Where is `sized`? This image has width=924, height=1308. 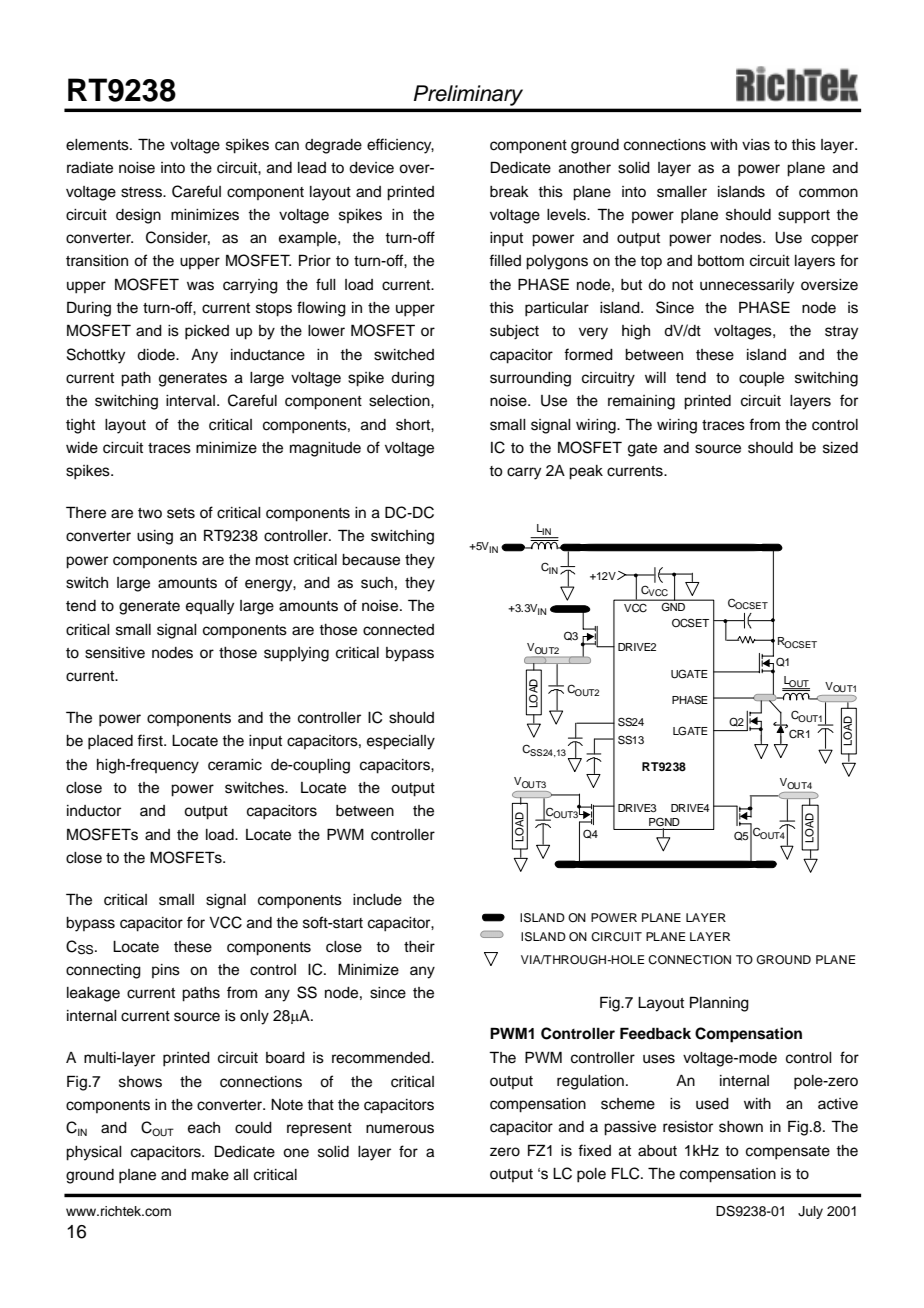 sized is located at coordinates (840, 448).
